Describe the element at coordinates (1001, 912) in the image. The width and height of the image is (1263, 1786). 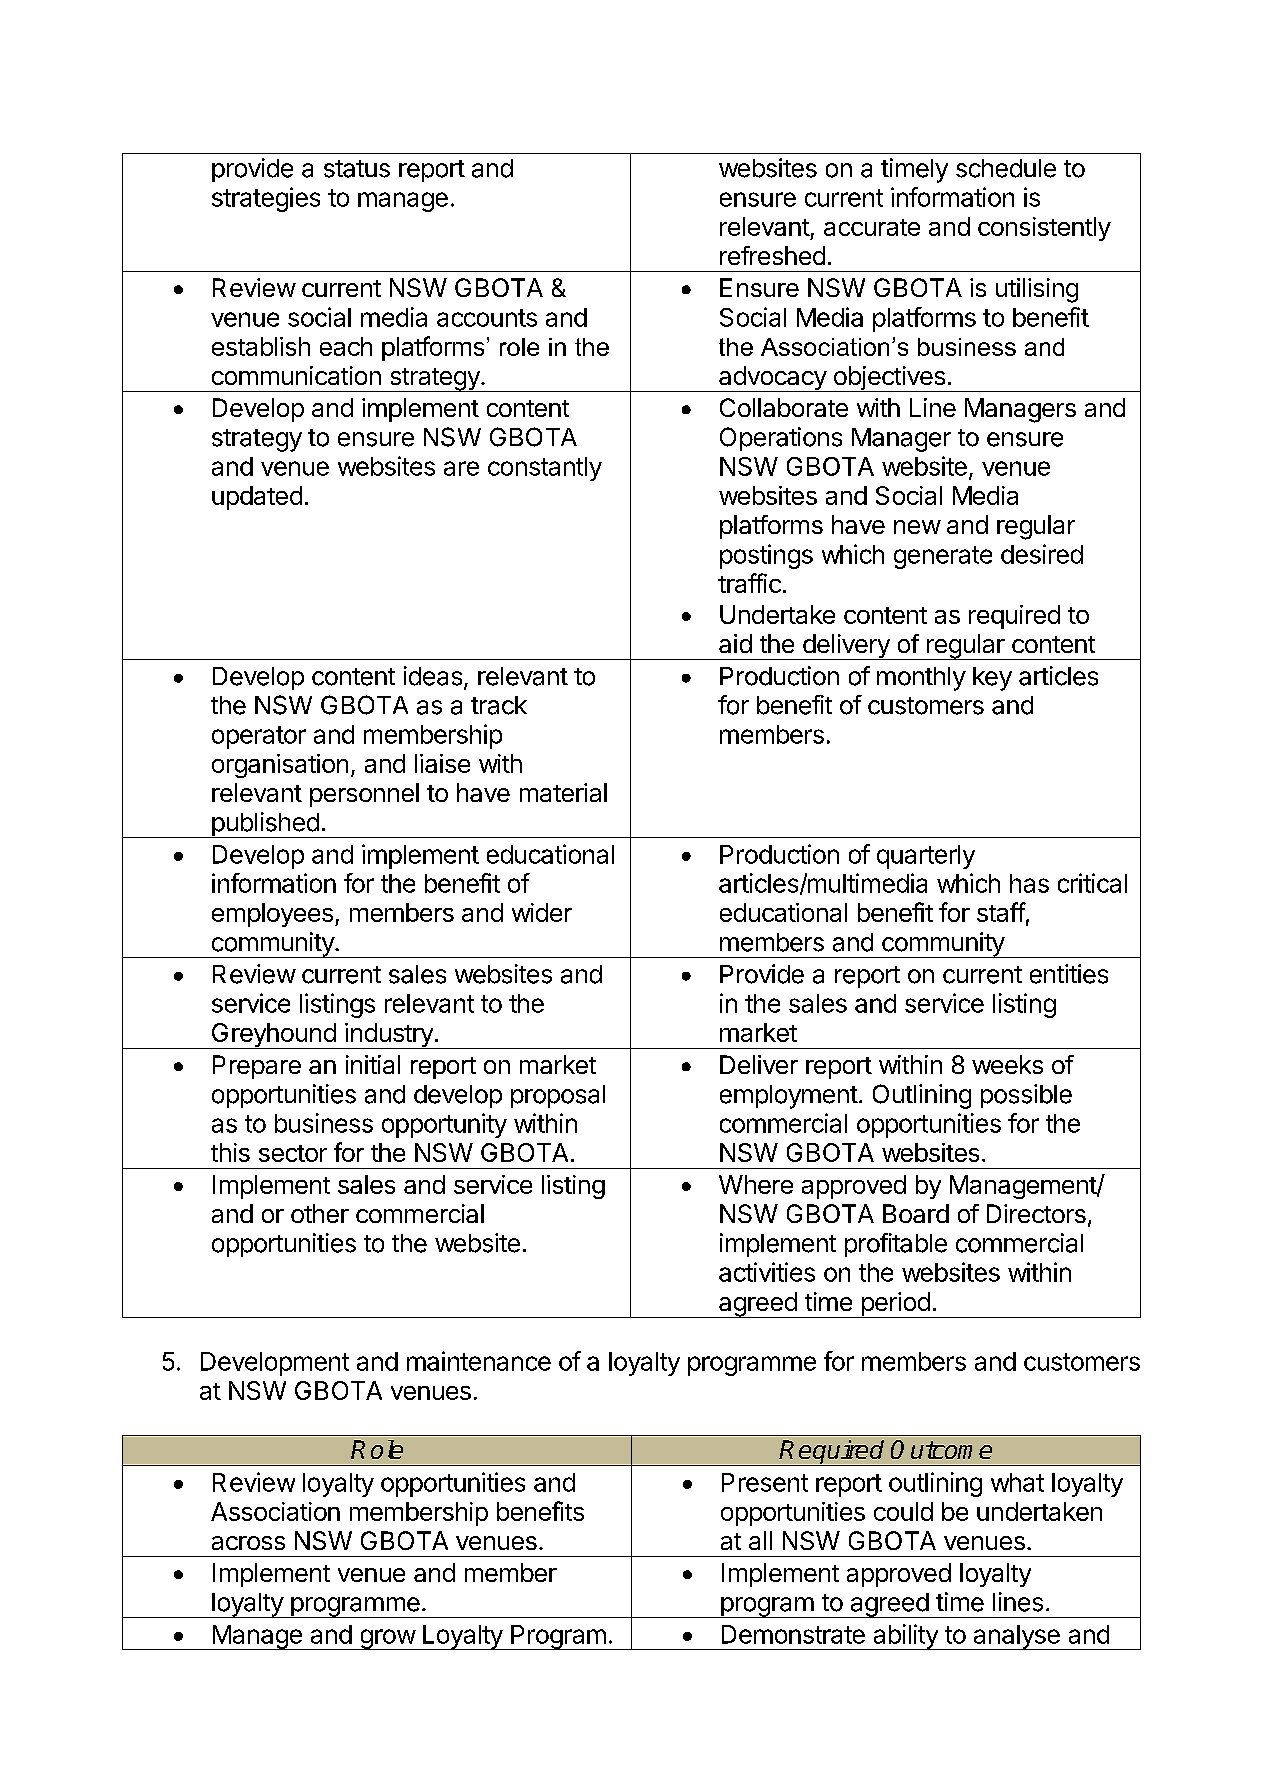
I see `staff` at that location.
